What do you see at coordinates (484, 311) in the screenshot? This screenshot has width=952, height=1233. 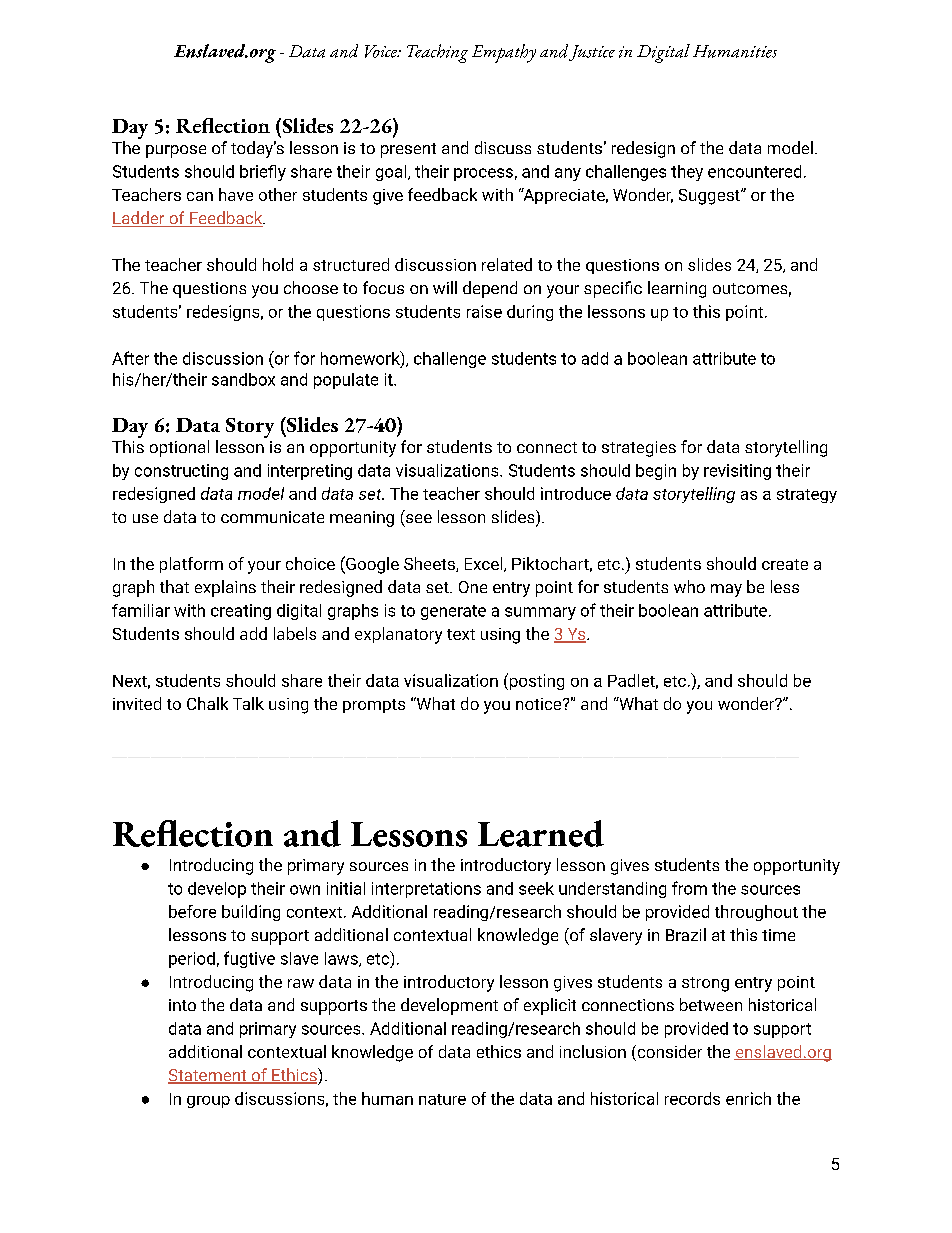 I see `raise` at bounding box center [484, 311].
